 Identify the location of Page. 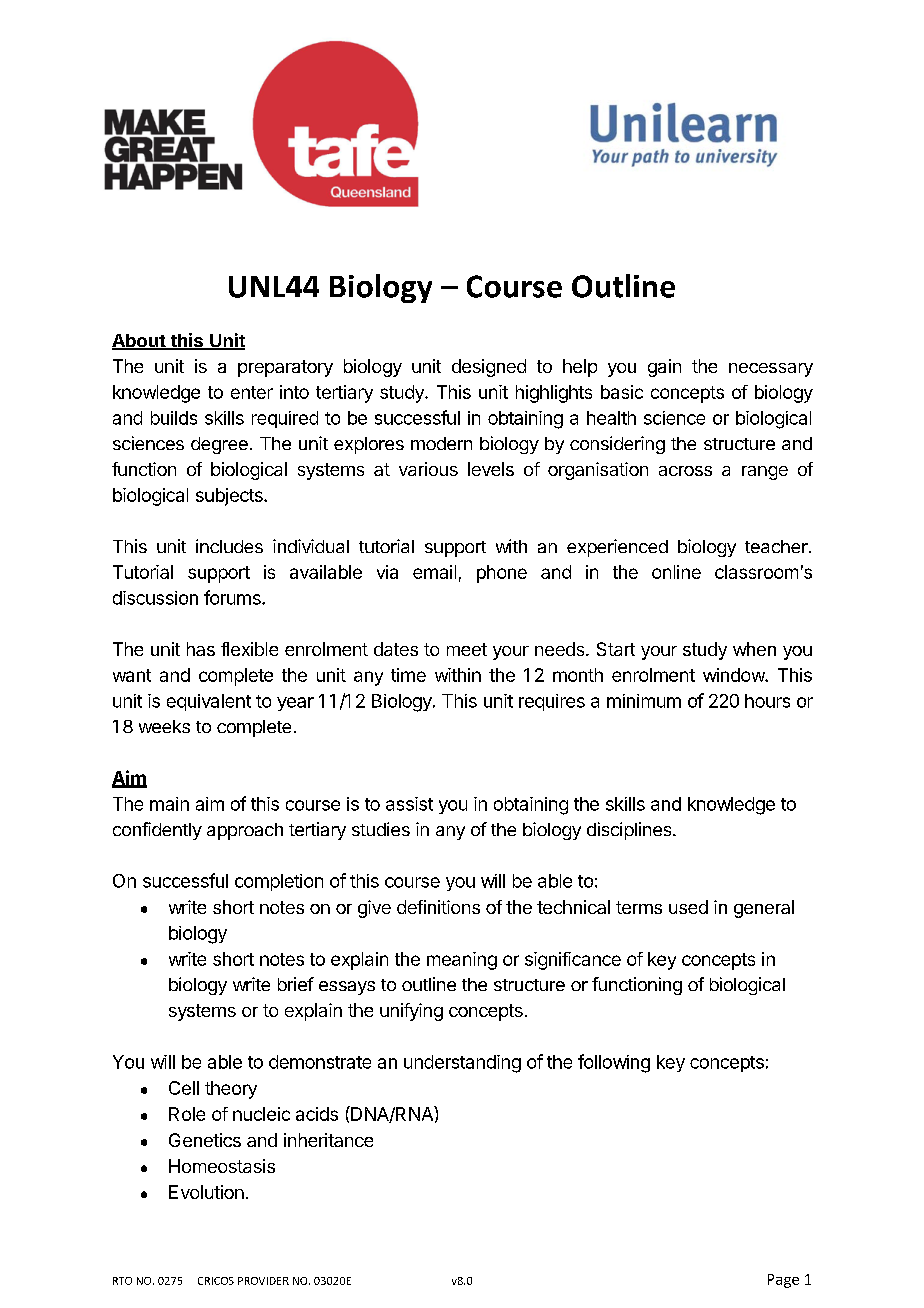
(783, 1281).
